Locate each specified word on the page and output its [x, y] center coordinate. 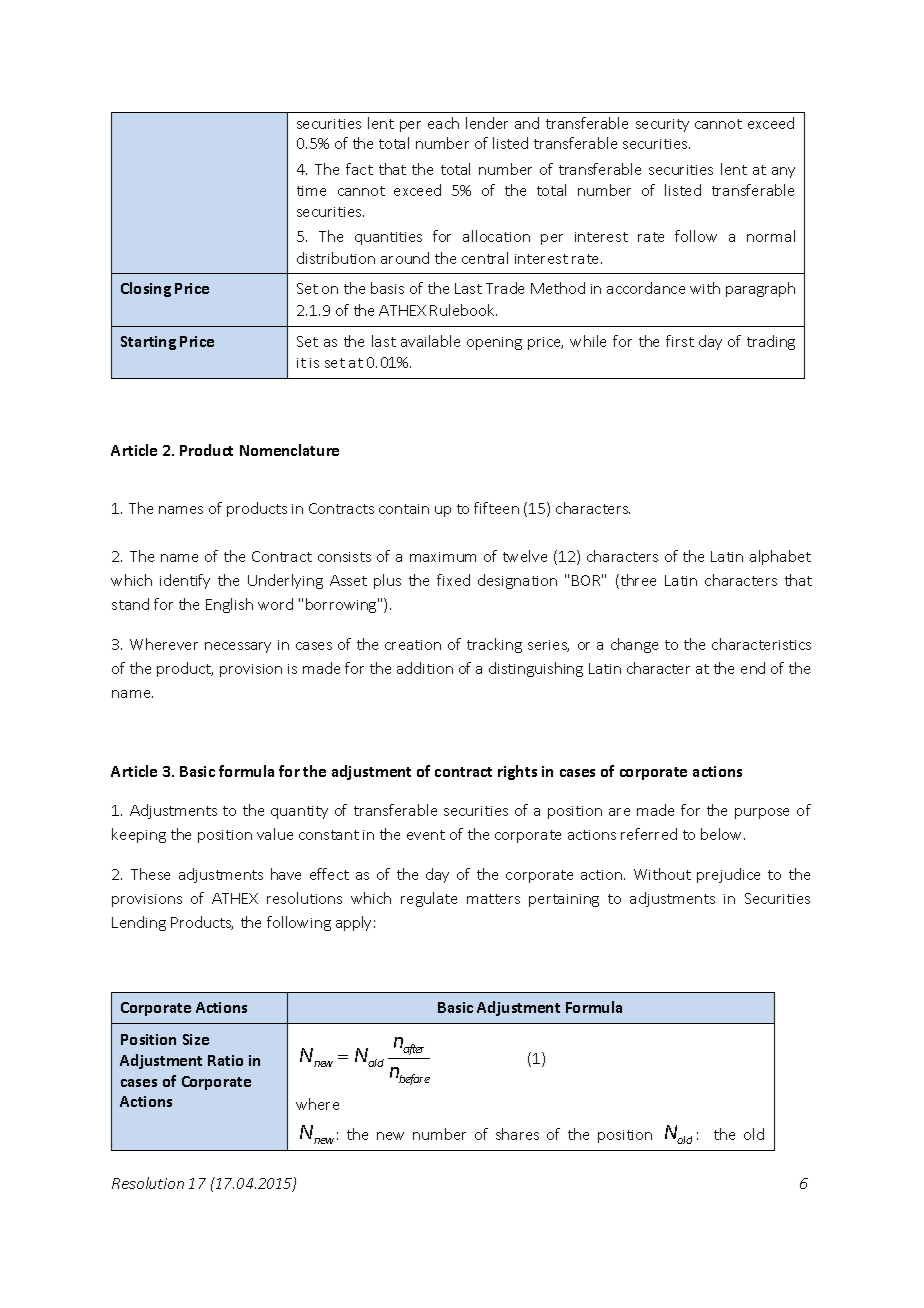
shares [517, 1134]
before [414, 1079]
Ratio [225, 1060]
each [443, 123]
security [662, 125]
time [311, 191]
